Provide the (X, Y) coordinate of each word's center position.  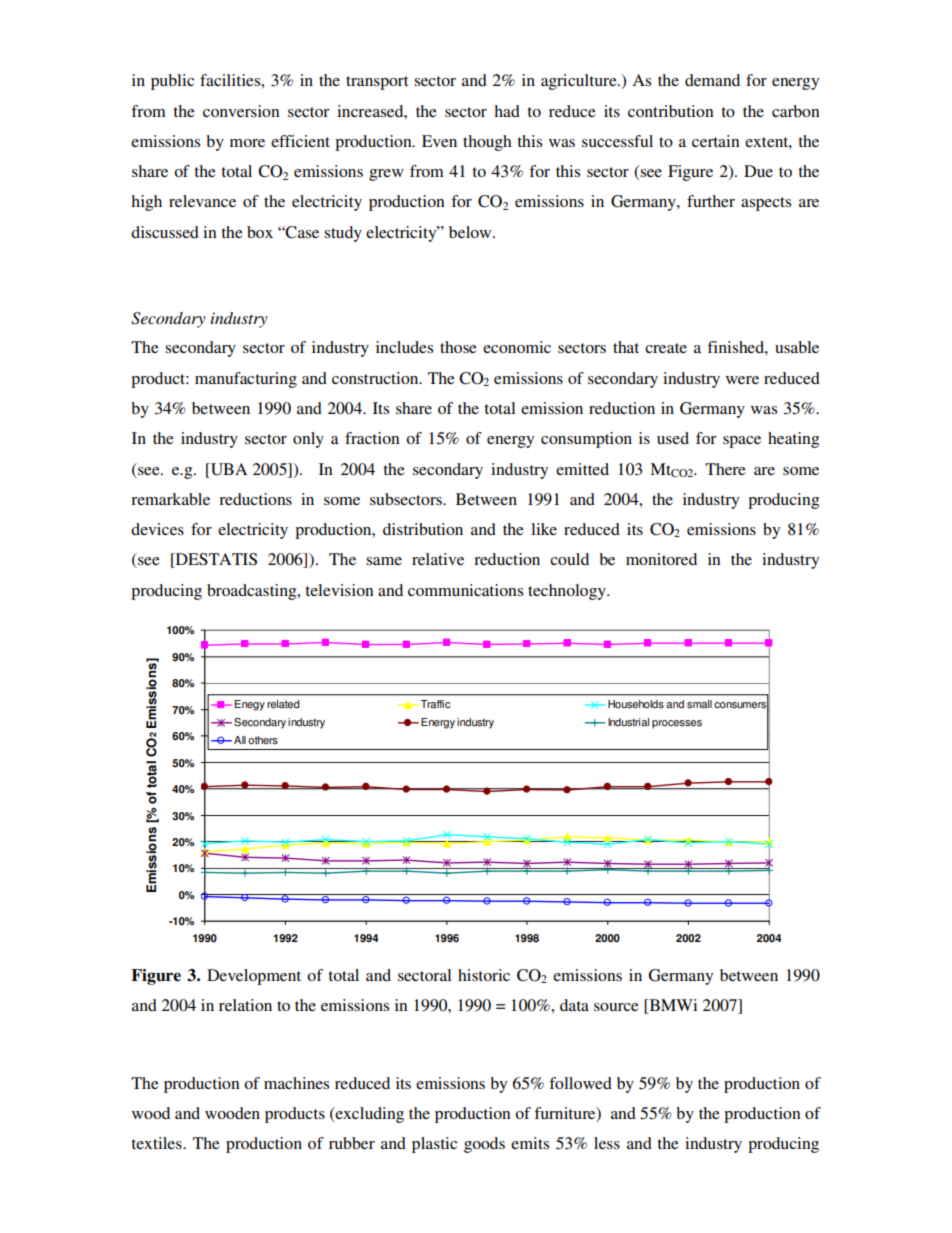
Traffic (436, 704)
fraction (372, 438)
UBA (228, 469)
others (263, 740)
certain (716, 141)
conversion (241, 111)
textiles (157, 1143)
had (507, 111)
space (742, 442)
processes (677, 724)
